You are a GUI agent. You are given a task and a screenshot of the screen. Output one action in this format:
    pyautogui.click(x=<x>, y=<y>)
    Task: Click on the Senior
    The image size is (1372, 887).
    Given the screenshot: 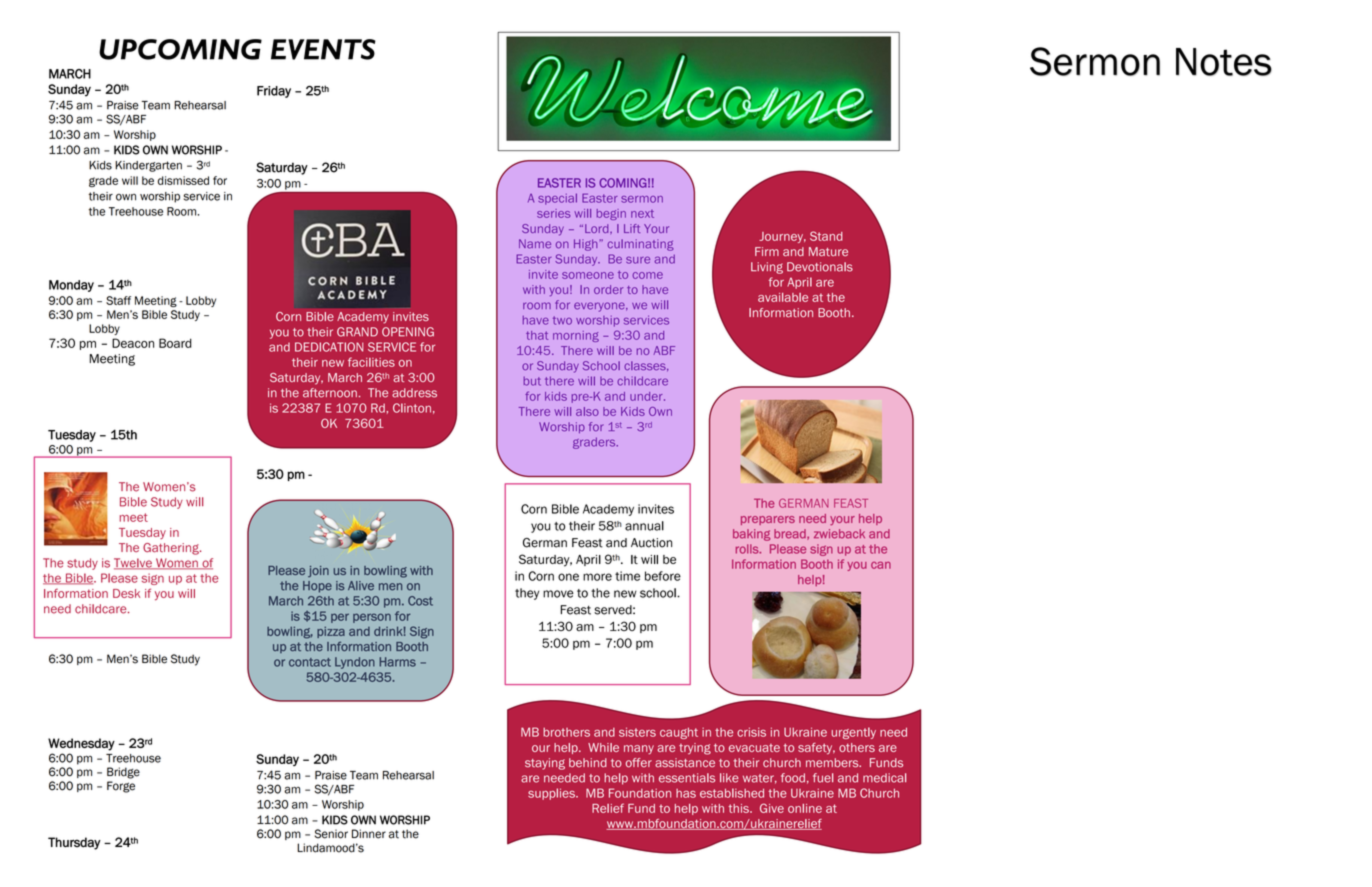 What is the action you would take?
    pyautogui.click(x=331, y=834)
